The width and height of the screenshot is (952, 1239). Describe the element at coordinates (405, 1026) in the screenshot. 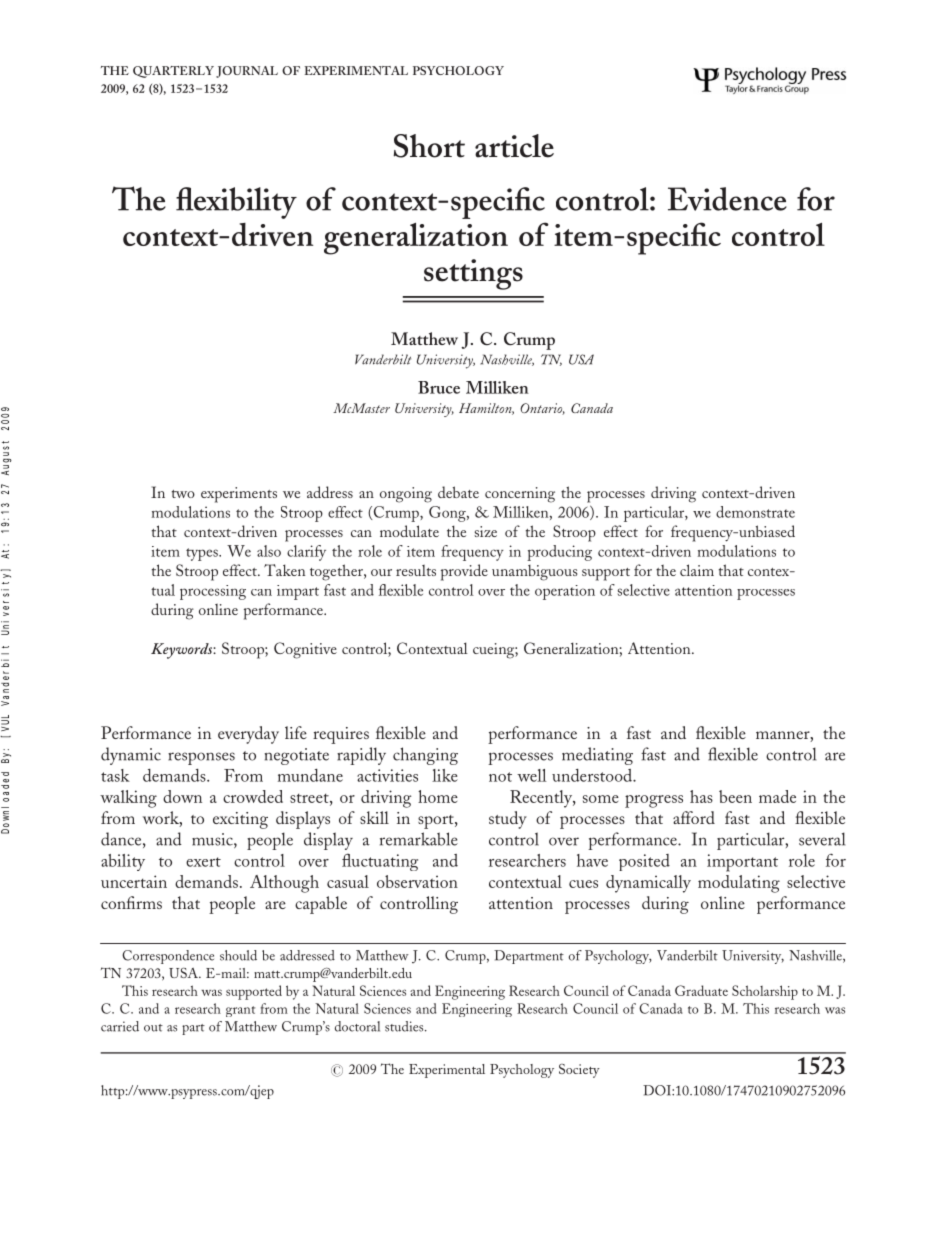

I see `studies` at that location.
